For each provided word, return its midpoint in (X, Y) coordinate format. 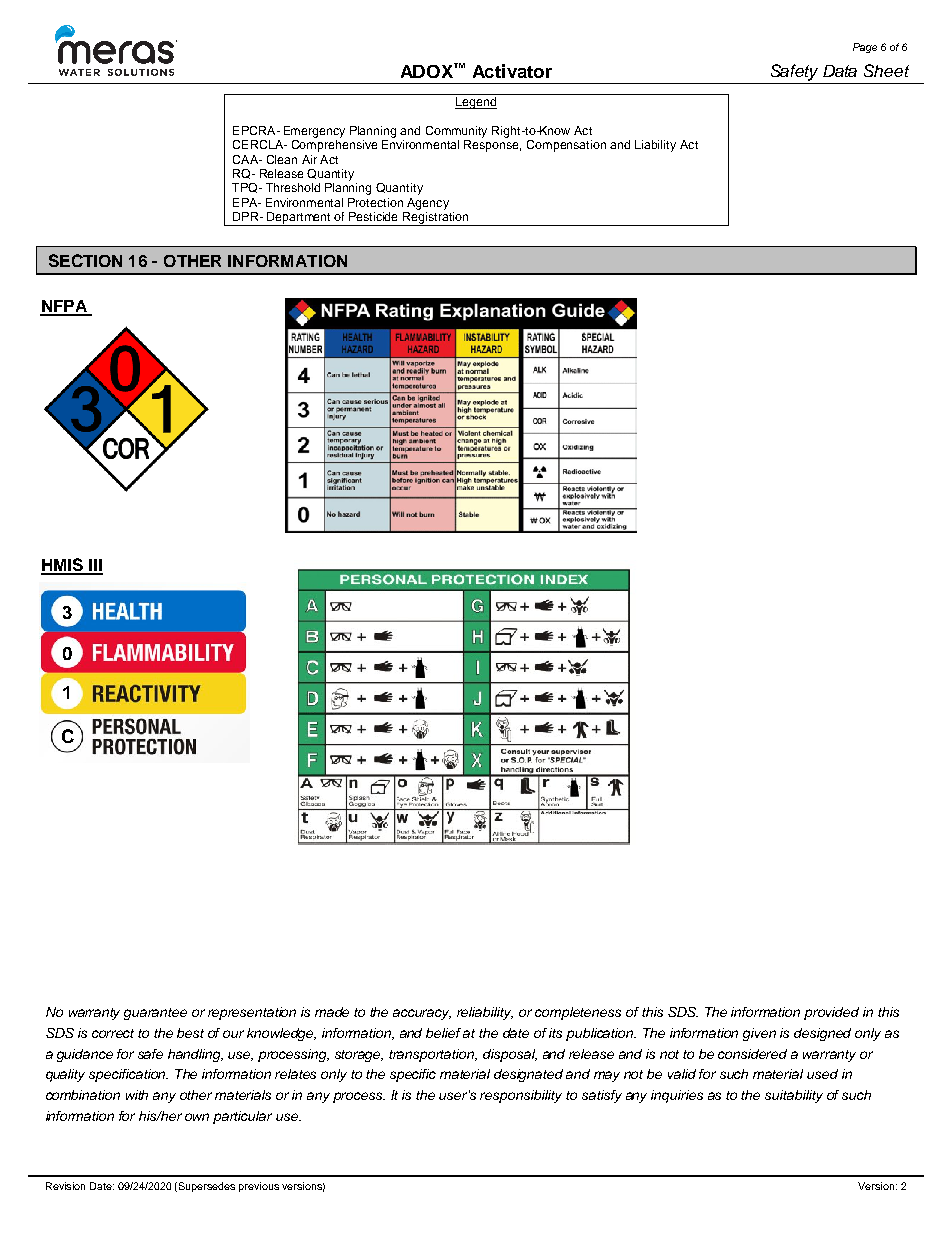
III (95, 566)
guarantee (155, 1014)
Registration (436, 217)
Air (309, 159)
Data (840, 71)
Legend (476, 103)
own (197, 1117)
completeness (578, 1013)
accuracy (422, 1014)
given (759, 1034)
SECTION (85, 260)
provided (831, 1013)
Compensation (566, 146)
